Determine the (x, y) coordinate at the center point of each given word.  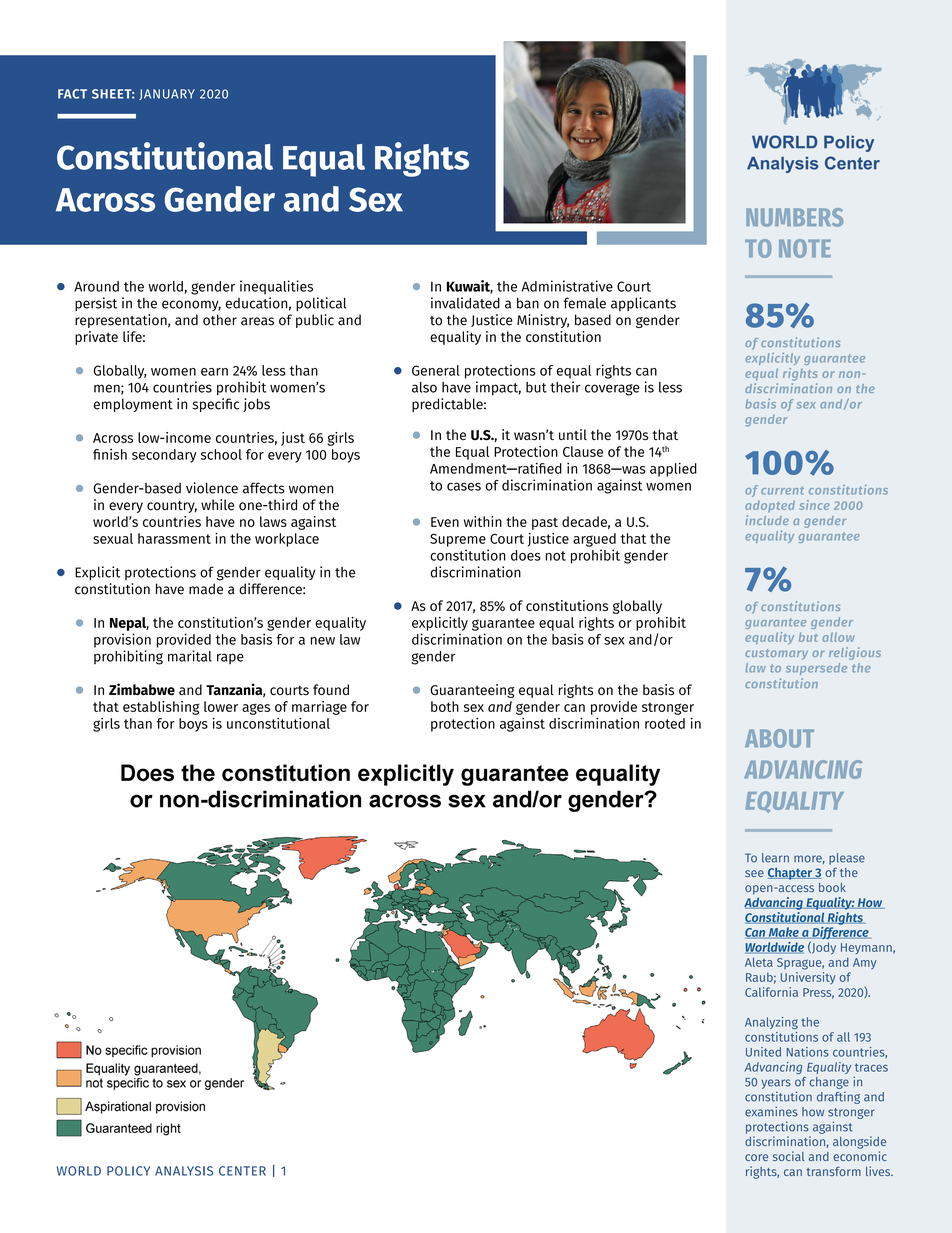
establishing (161, 708)
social (788, 1156)
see (754, 873)
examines (771, 1111)
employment (133, 405)
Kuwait (470, 287)
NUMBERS (794, 217)
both (445, 706)
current (782, 490)
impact (498, 388)
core (756, 1157)
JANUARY (167, 94)
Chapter (791, 873)
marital (190, 656)
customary (776, 654)
